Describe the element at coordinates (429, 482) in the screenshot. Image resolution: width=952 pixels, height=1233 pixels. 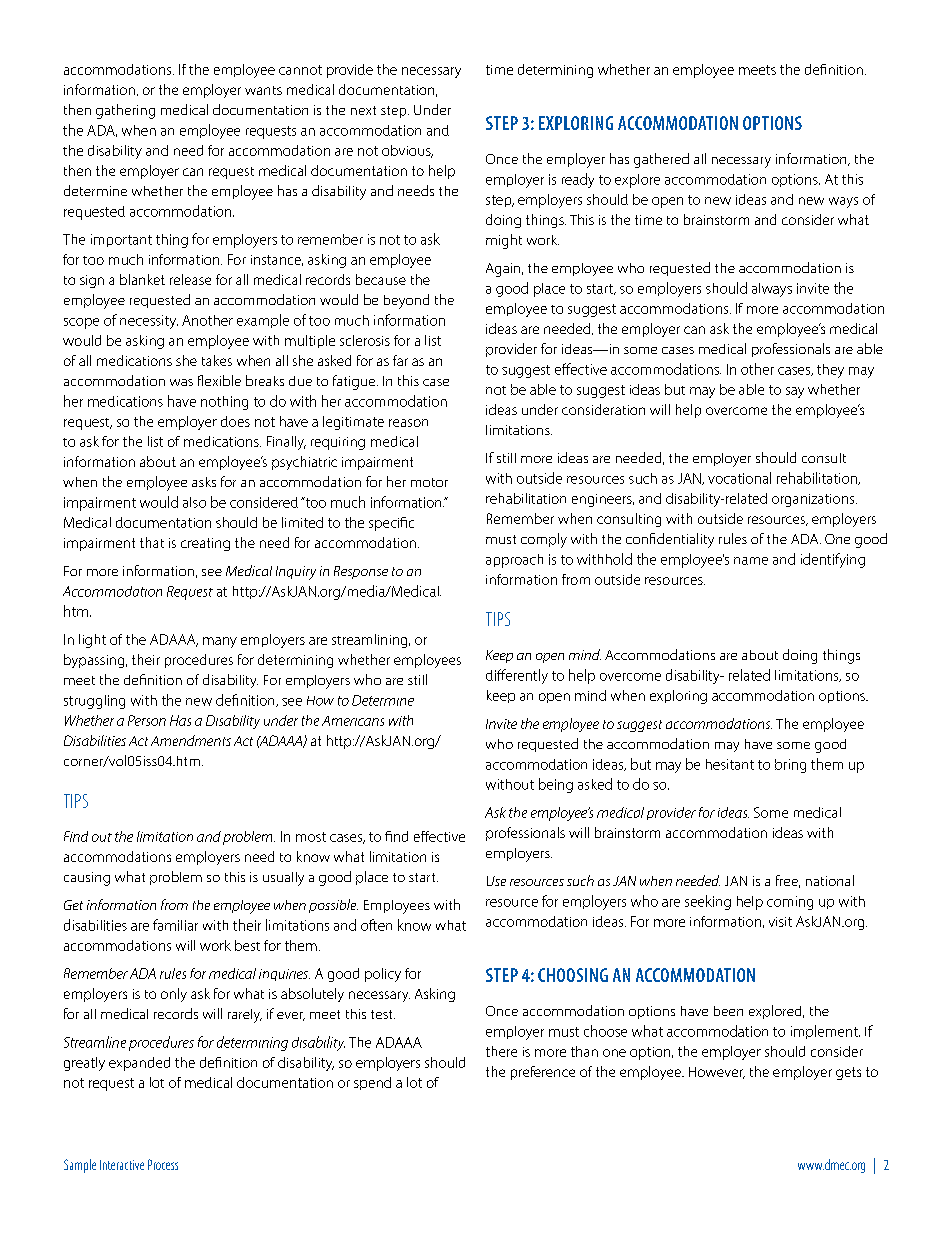
I see `motor` at that location.
